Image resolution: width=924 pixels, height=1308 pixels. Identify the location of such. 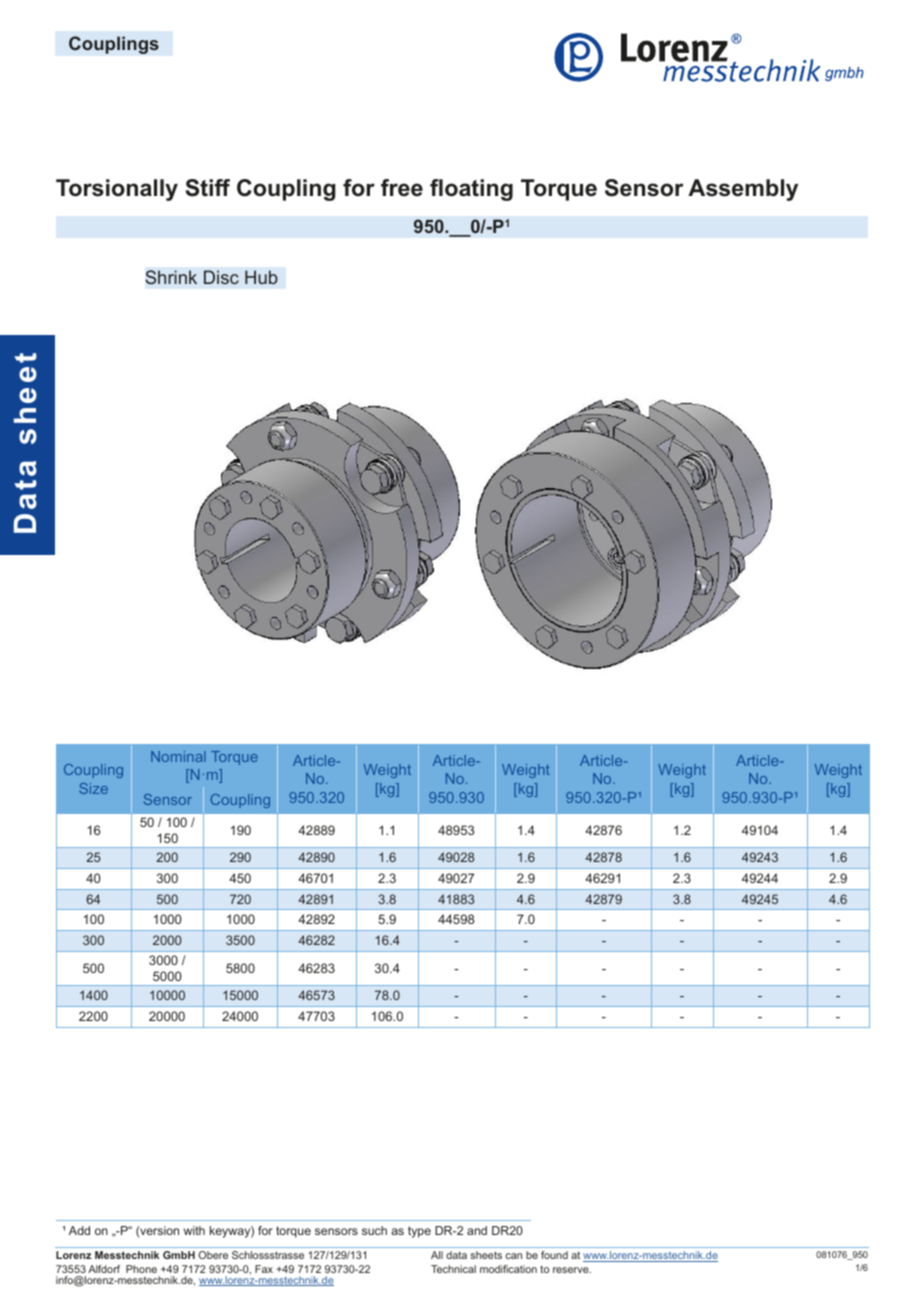
(374, 1230).
